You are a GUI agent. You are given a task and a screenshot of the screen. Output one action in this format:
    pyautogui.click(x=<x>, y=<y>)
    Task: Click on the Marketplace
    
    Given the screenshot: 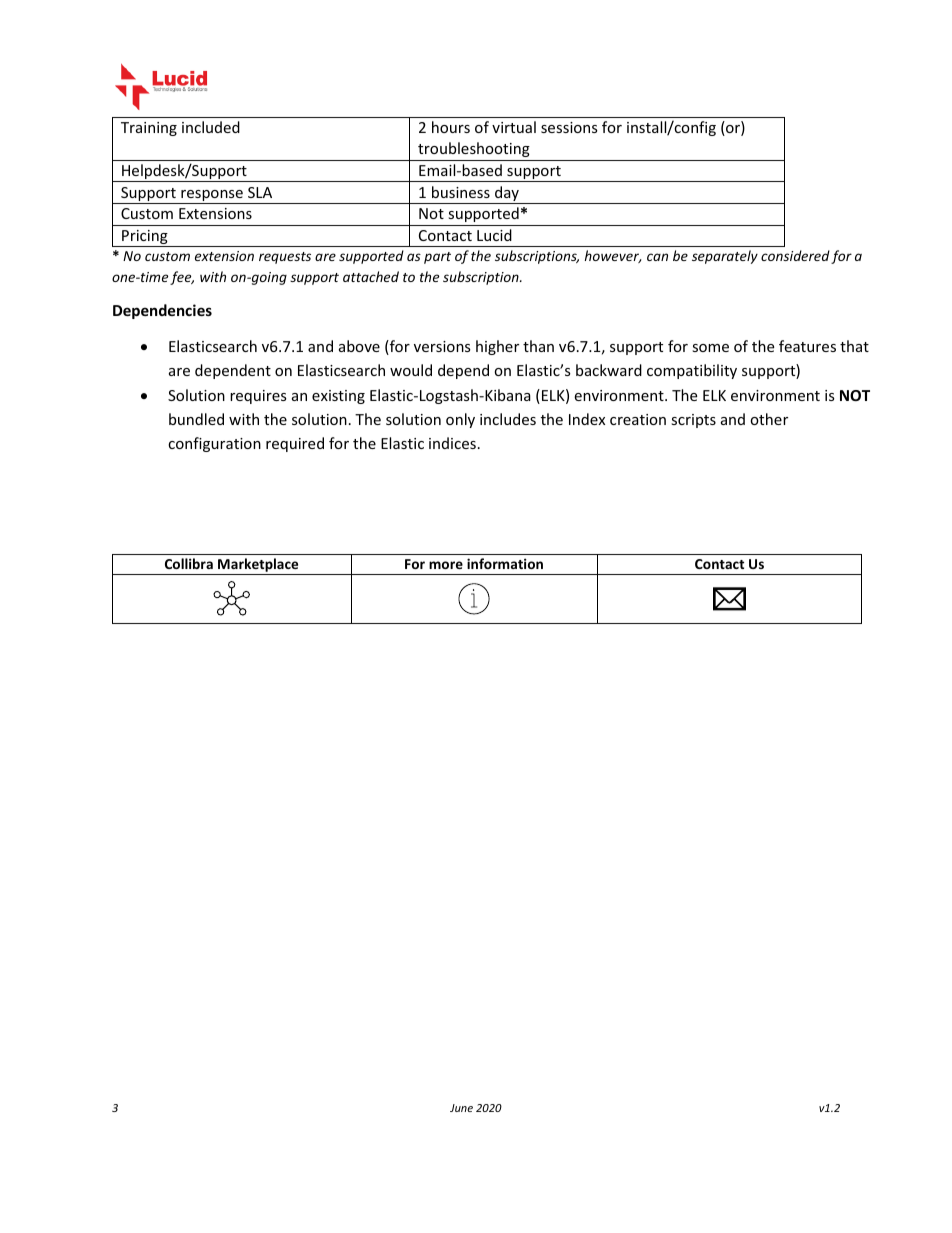 What is the action you would take?
    pyautogui.click(x=258, y=566)
